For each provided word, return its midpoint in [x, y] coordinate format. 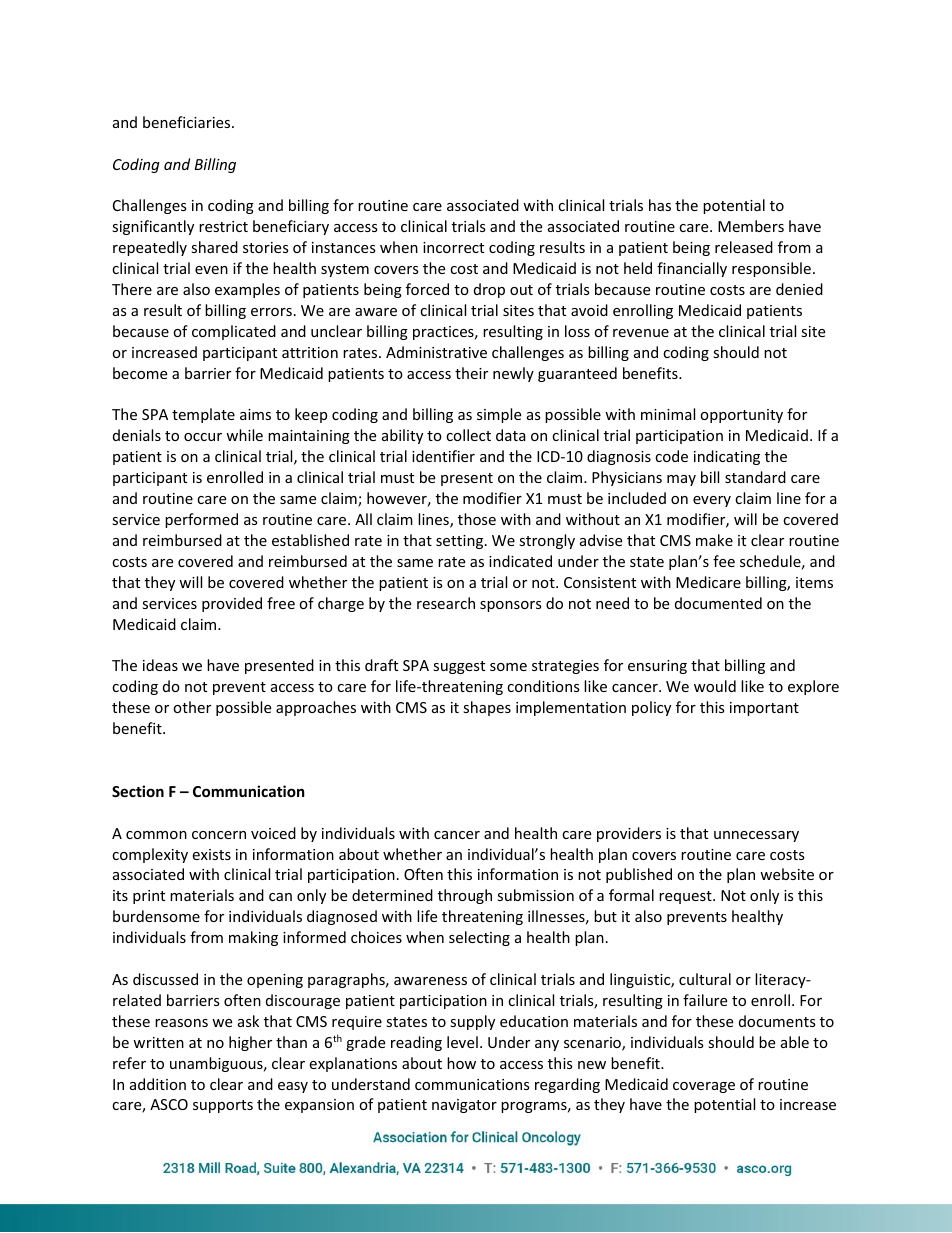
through [465, 896]
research [446, 603]
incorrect [453, 247]
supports [223, 1106]
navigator [464, 1106]
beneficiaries [188, 122]
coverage [704, 1087]
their [471, 373]
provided [232, 604]
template [203, 415]
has [660, 205]
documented [718, 603]
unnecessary [756, 836]
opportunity [741, 416]
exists [211, 854]
